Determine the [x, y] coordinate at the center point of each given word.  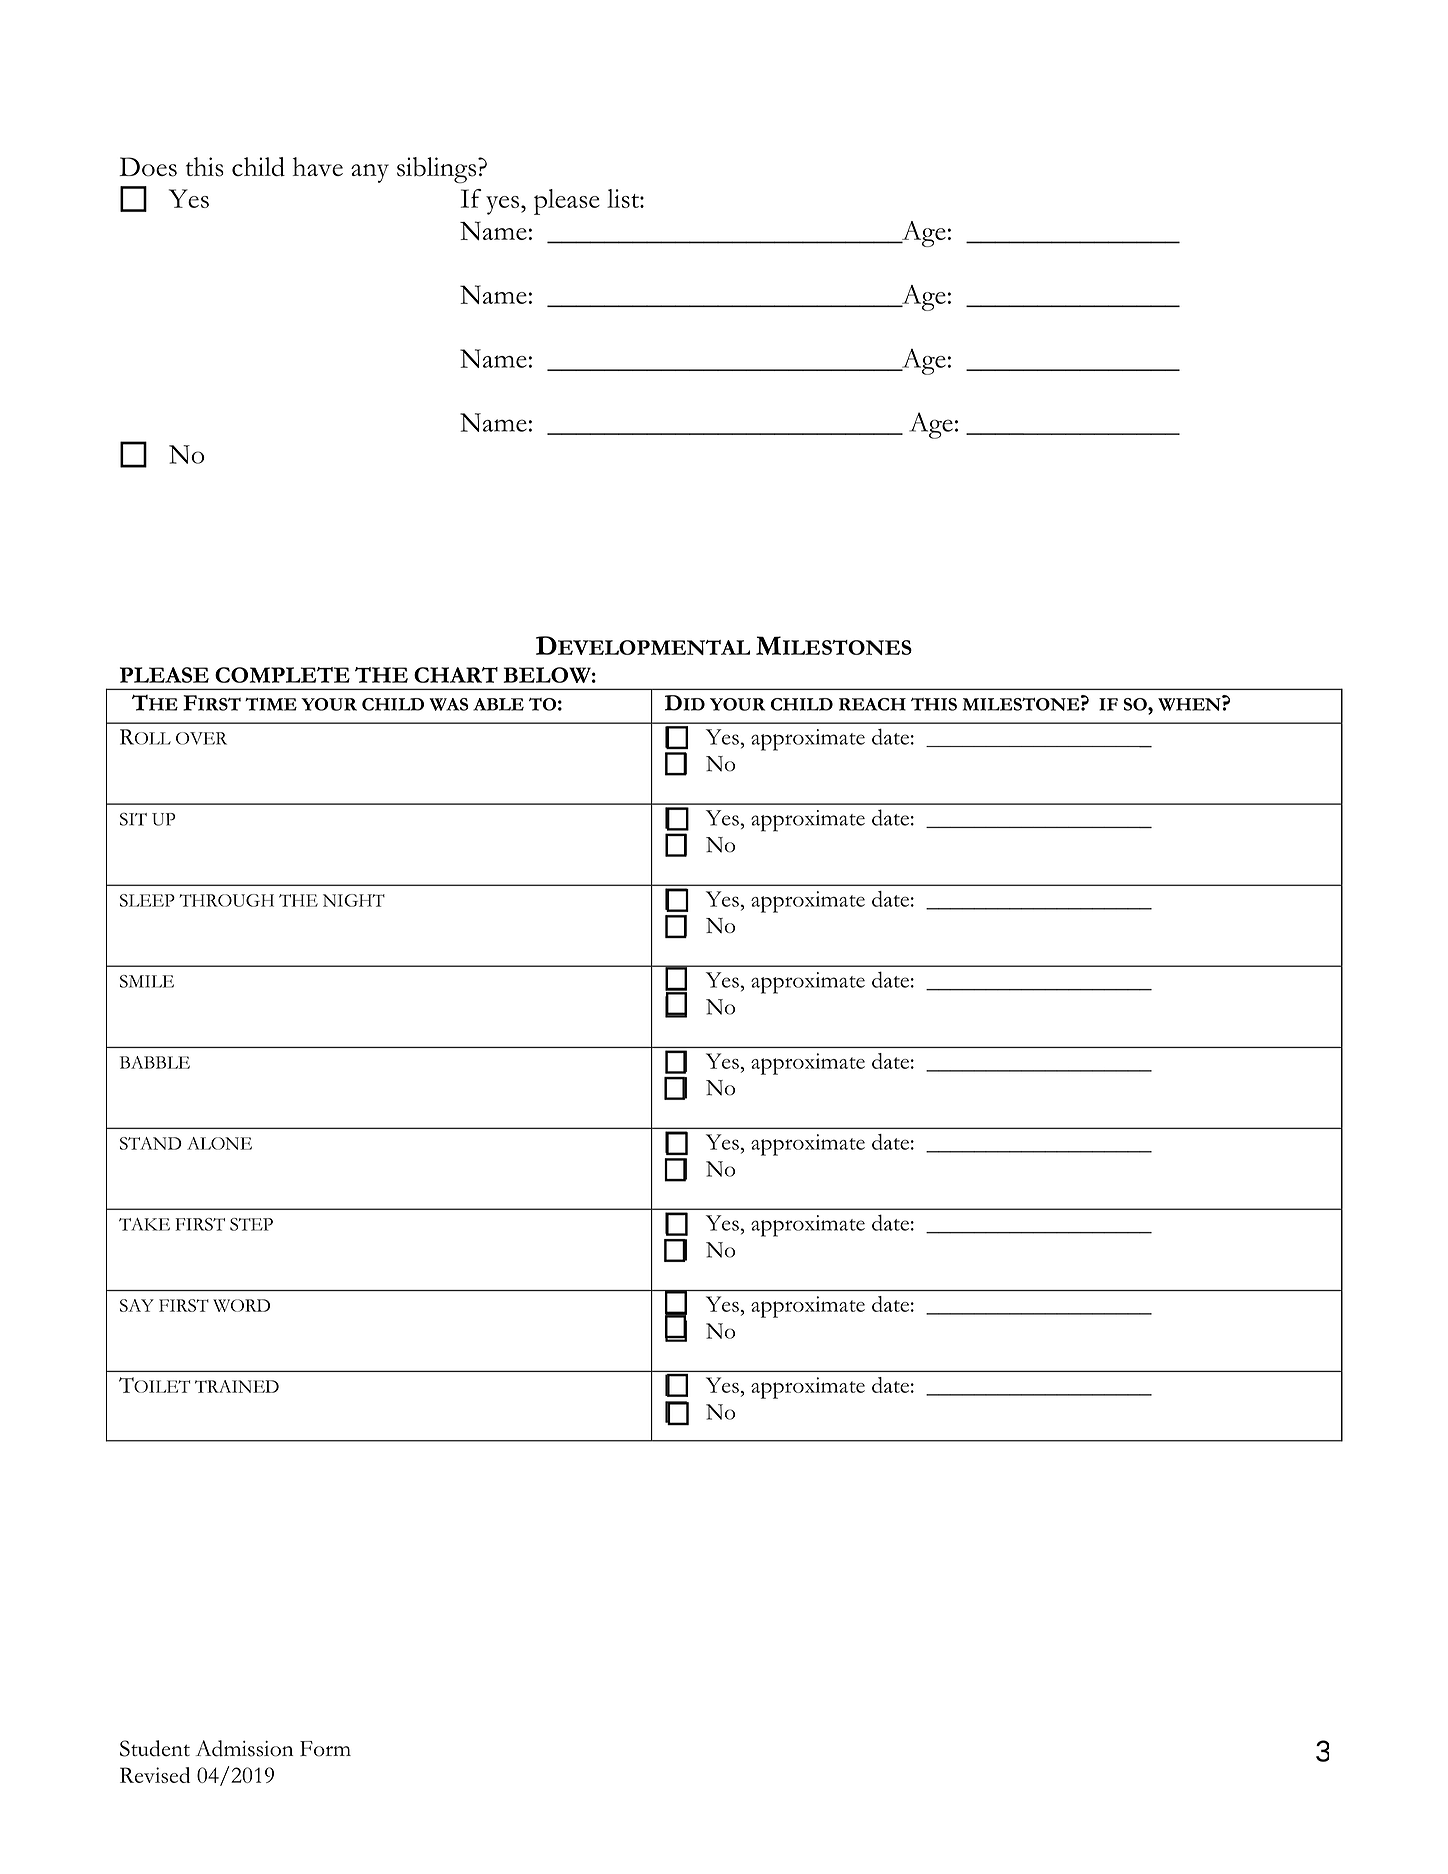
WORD [241, 1305]
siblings [438, 170]
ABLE [498, 704]
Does [148, 167]
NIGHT [354, 900]
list [624, 198]
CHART [456, 675]
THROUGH [227, 900]
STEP [251, 1224]
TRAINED [237, 1386]
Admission [244, 1748]
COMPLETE [282, 675]
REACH [872, 704]
